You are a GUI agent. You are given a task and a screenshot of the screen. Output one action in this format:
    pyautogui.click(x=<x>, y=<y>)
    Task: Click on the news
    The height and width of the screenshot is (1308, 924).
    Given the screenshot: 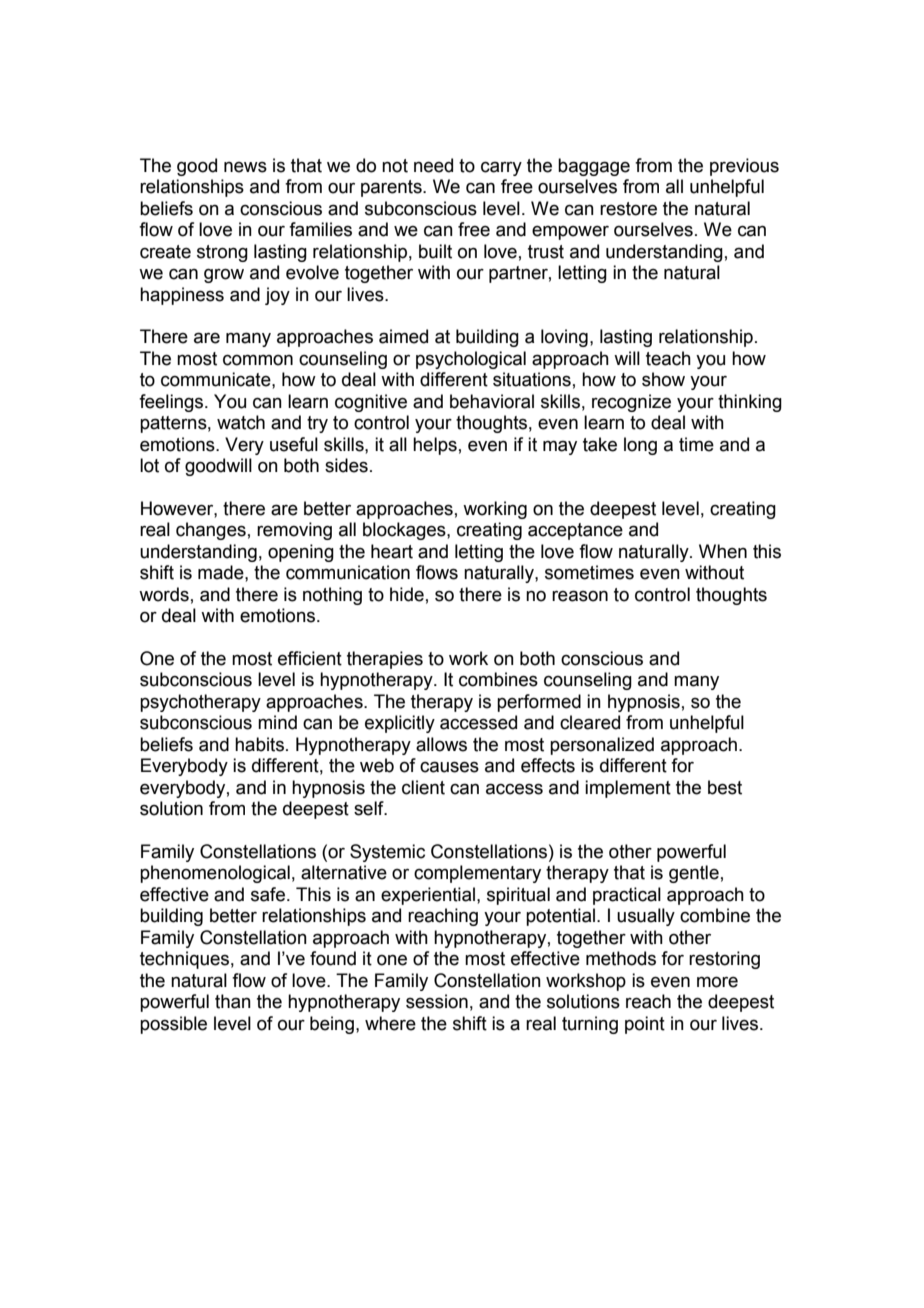 What is the action you would take?
    pyautogui.click(x=245, y=167)
